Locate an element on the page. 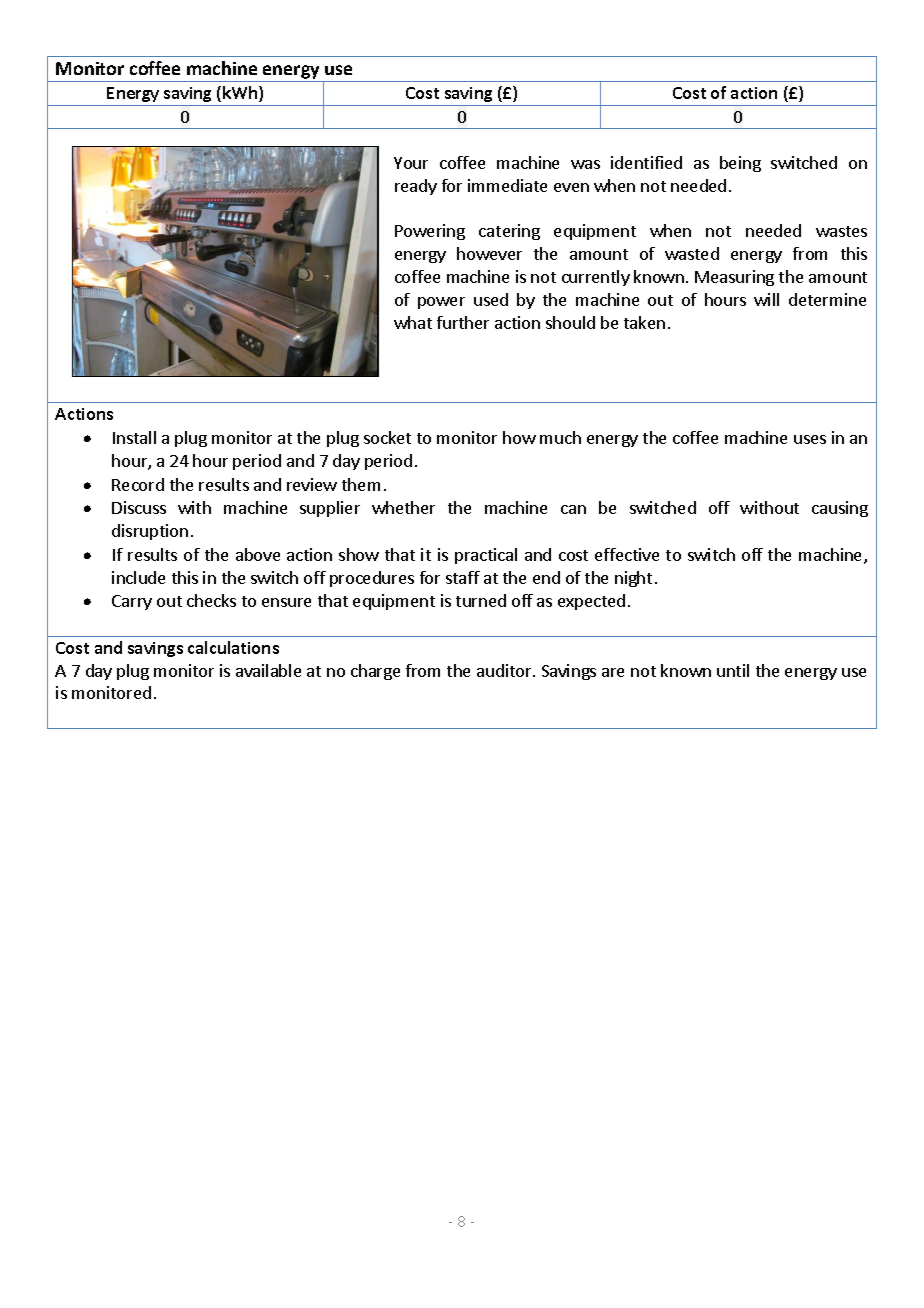 The image size is (924, 1308). what is located at coordinates (413, 322).
